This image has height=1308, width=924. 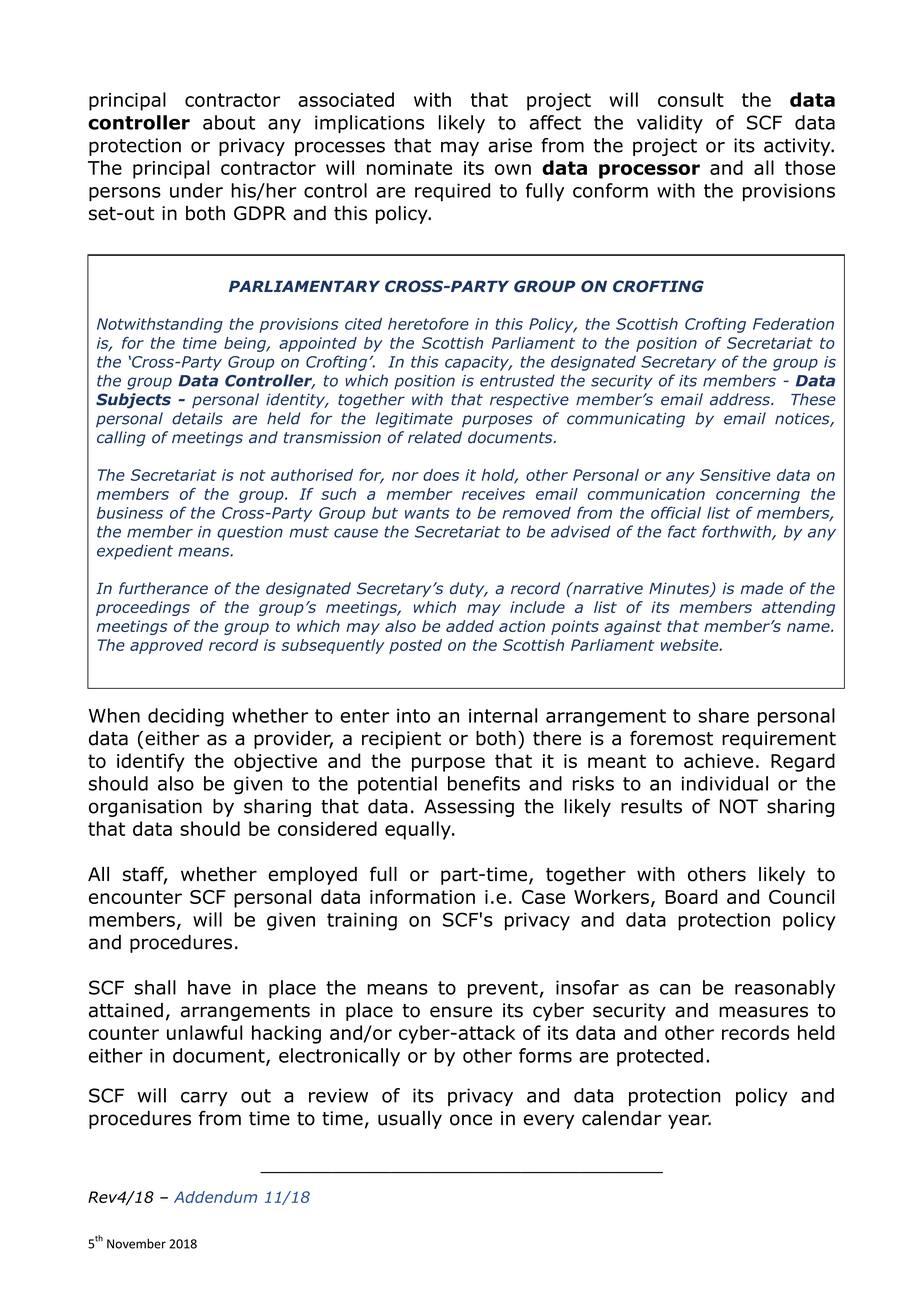 I want to click on about, so click(x=229, y=122).
